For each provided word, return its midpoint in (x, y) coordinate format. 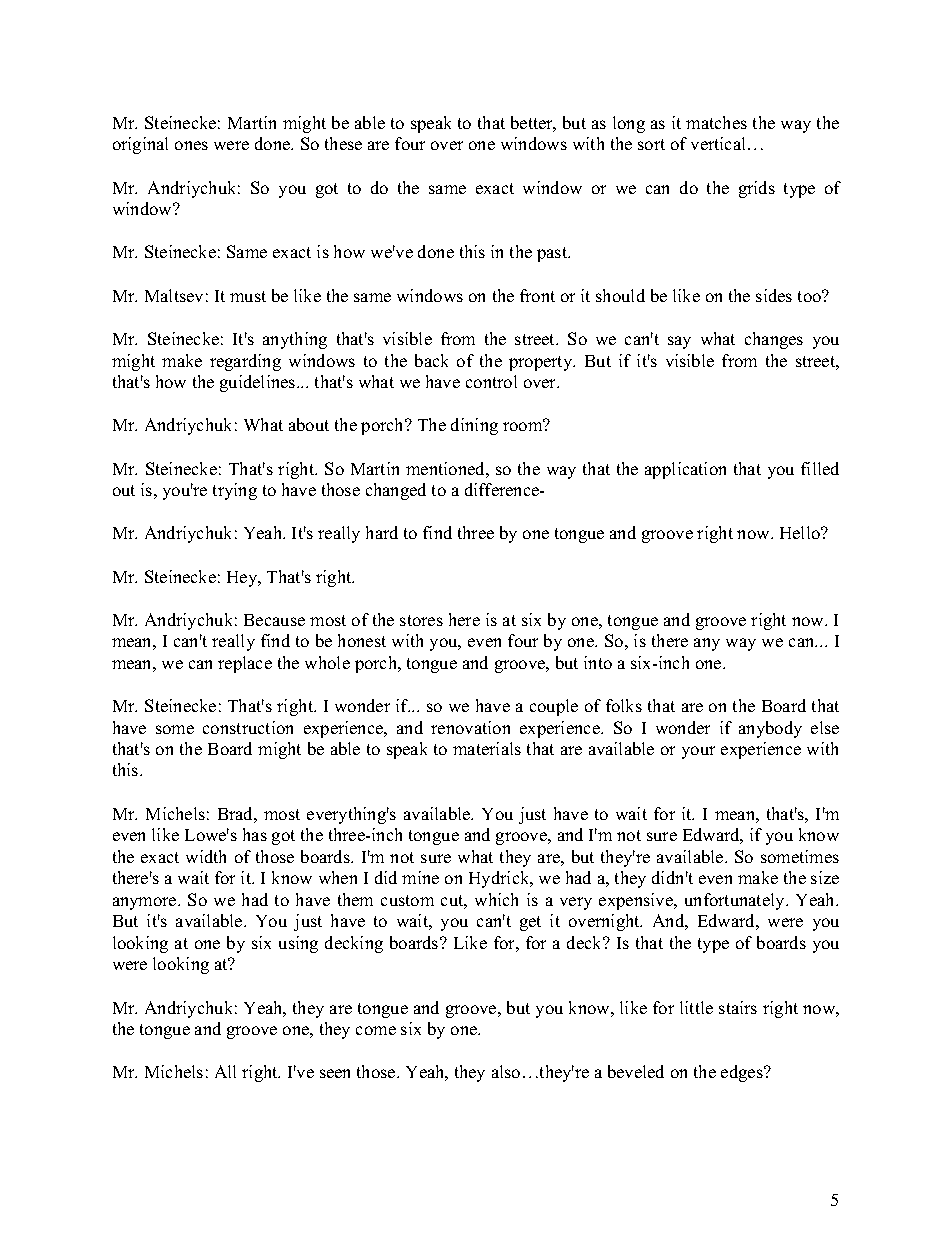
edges (743, 1073)
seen (335, 1073)
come (376, 1030)
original (140, 145)
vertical (720, 143)
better (533, 124)
